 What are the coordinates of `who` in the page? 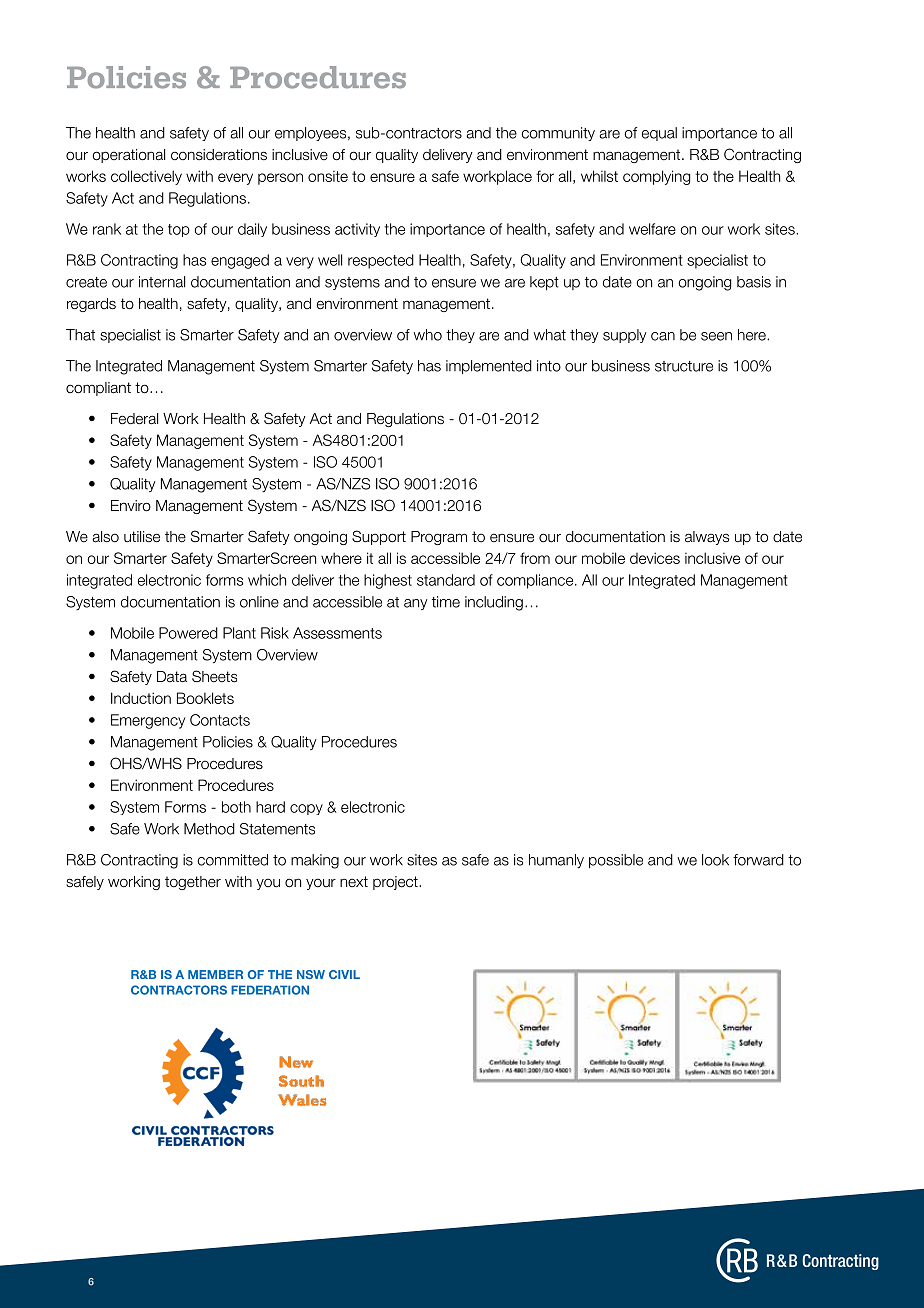 It's located at (427, 335).
